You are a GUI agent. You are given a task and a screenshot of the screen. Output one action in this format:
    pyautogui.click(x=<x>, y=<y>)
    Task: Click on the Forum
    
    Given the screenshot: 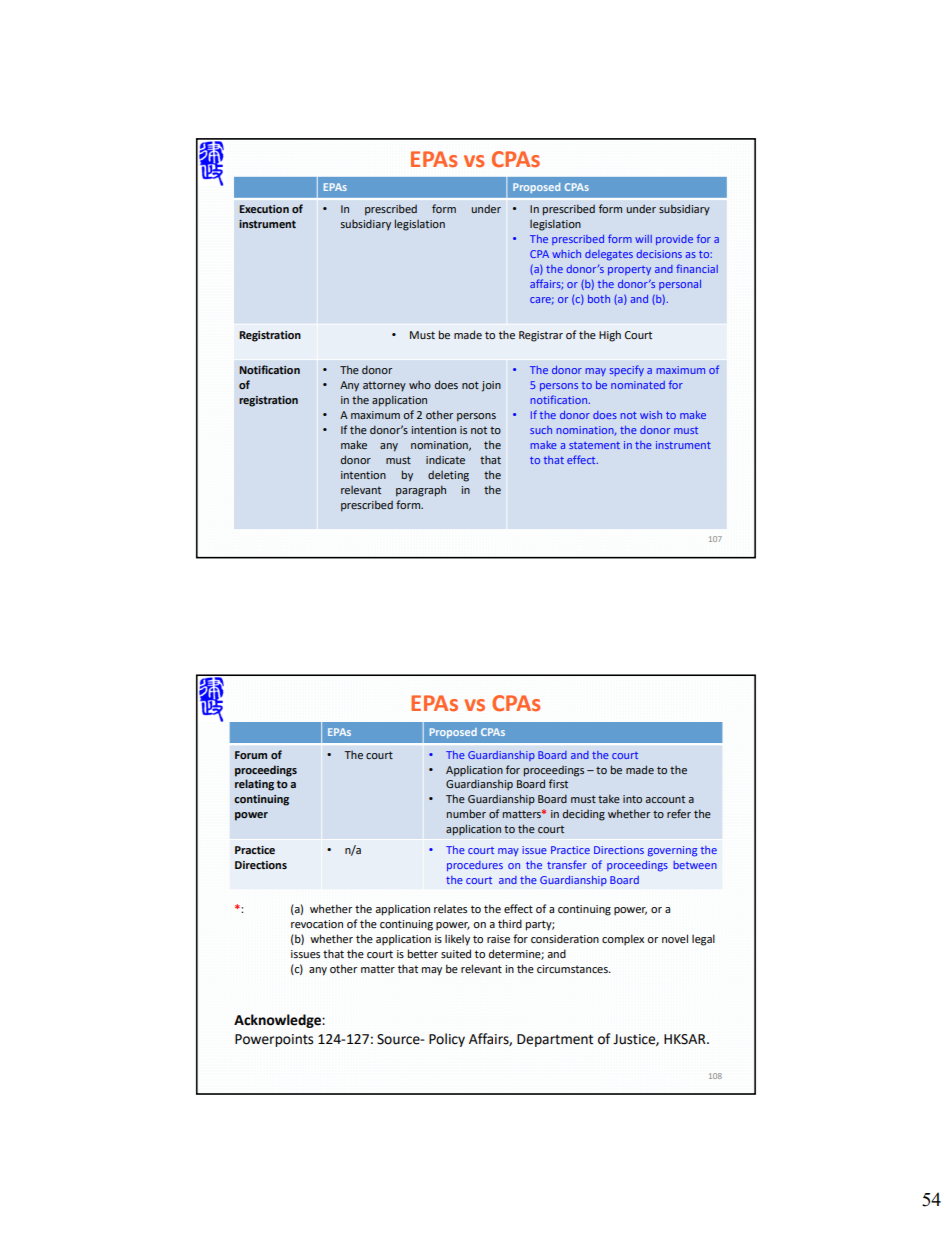 What is the action you would take?
    pyautogui.click(x=251, y=755)
